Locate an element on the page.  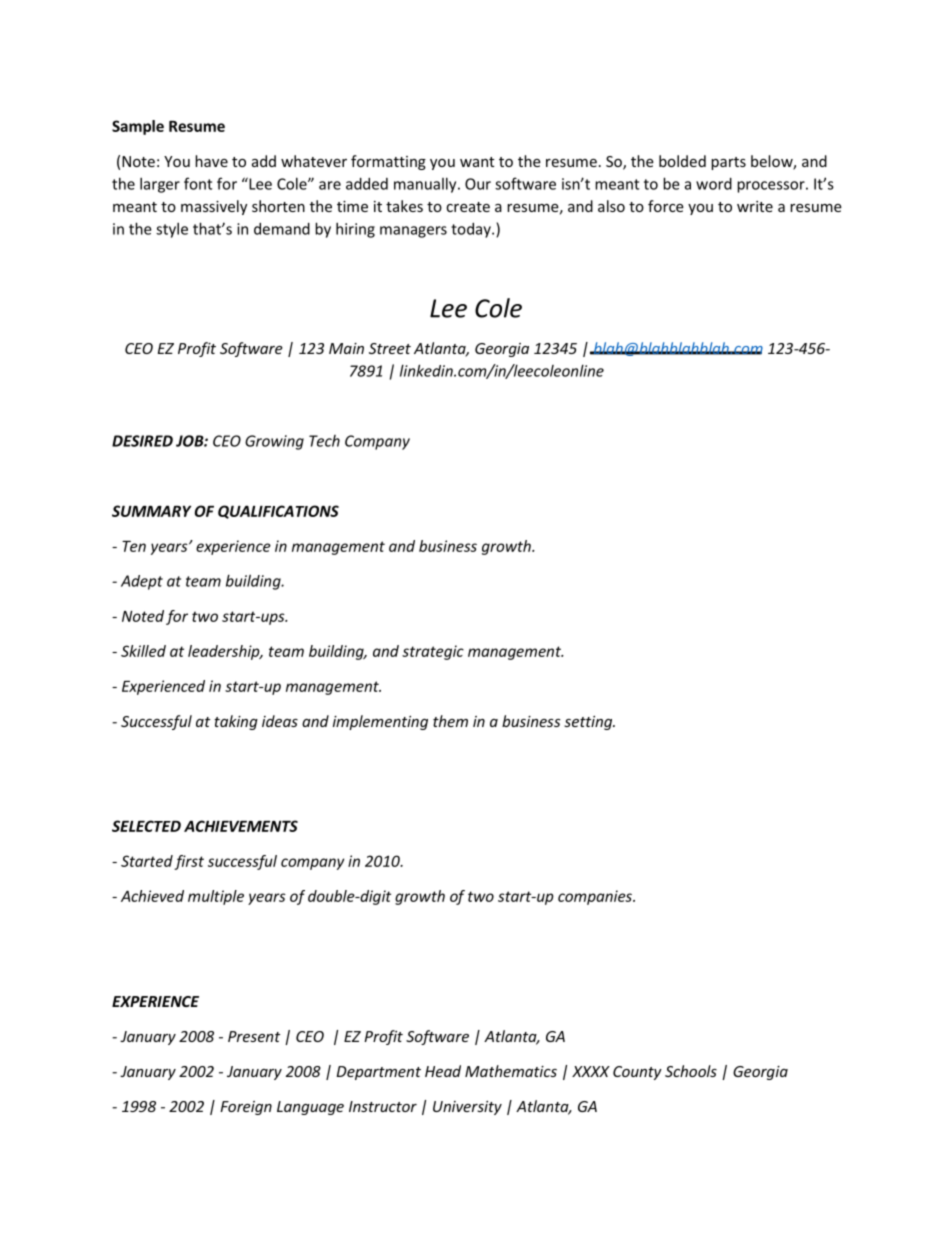
setting is located at coordinates (589, 723).
